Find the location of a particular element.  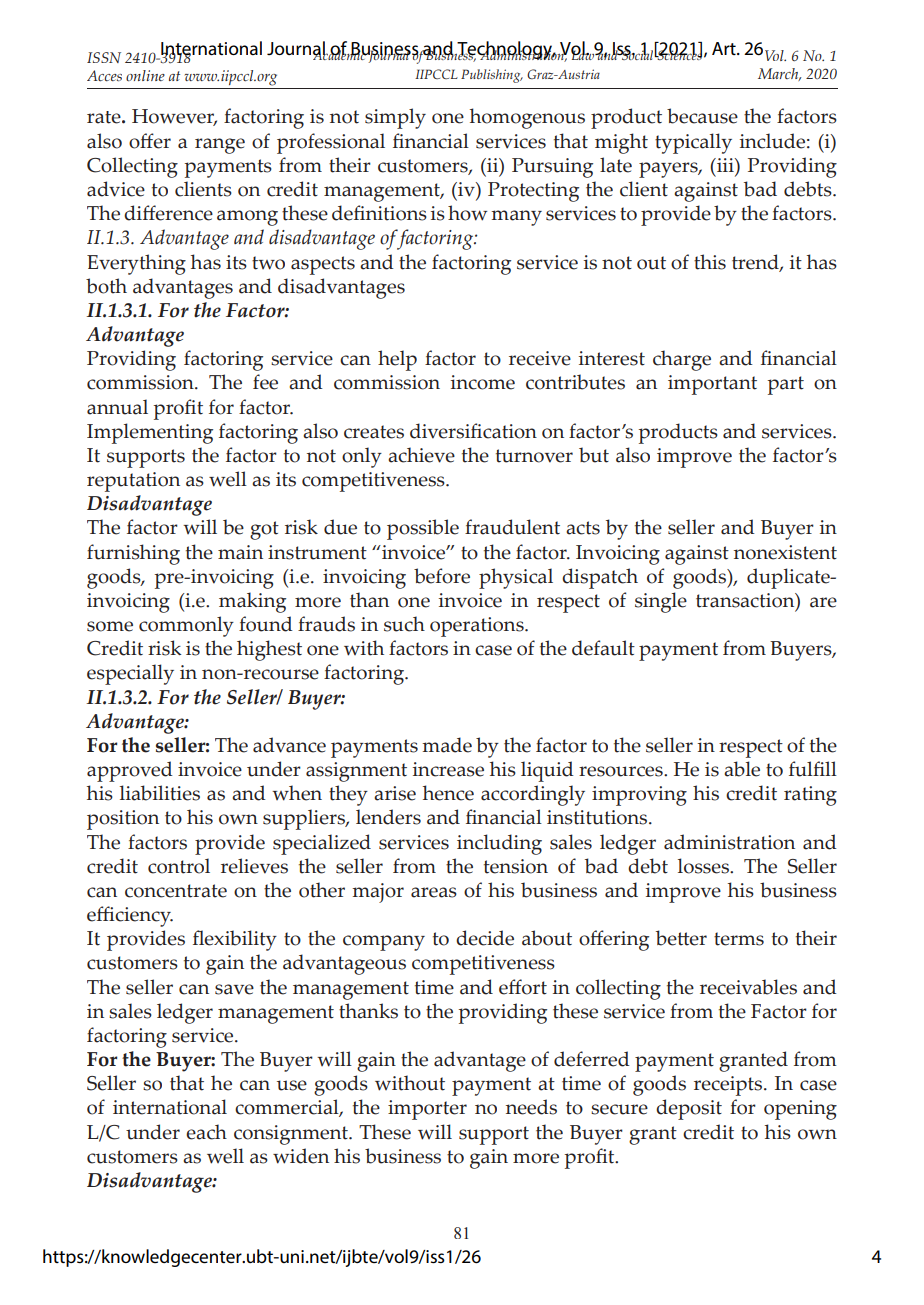

deposit is located at coordinates (689, 1109).
